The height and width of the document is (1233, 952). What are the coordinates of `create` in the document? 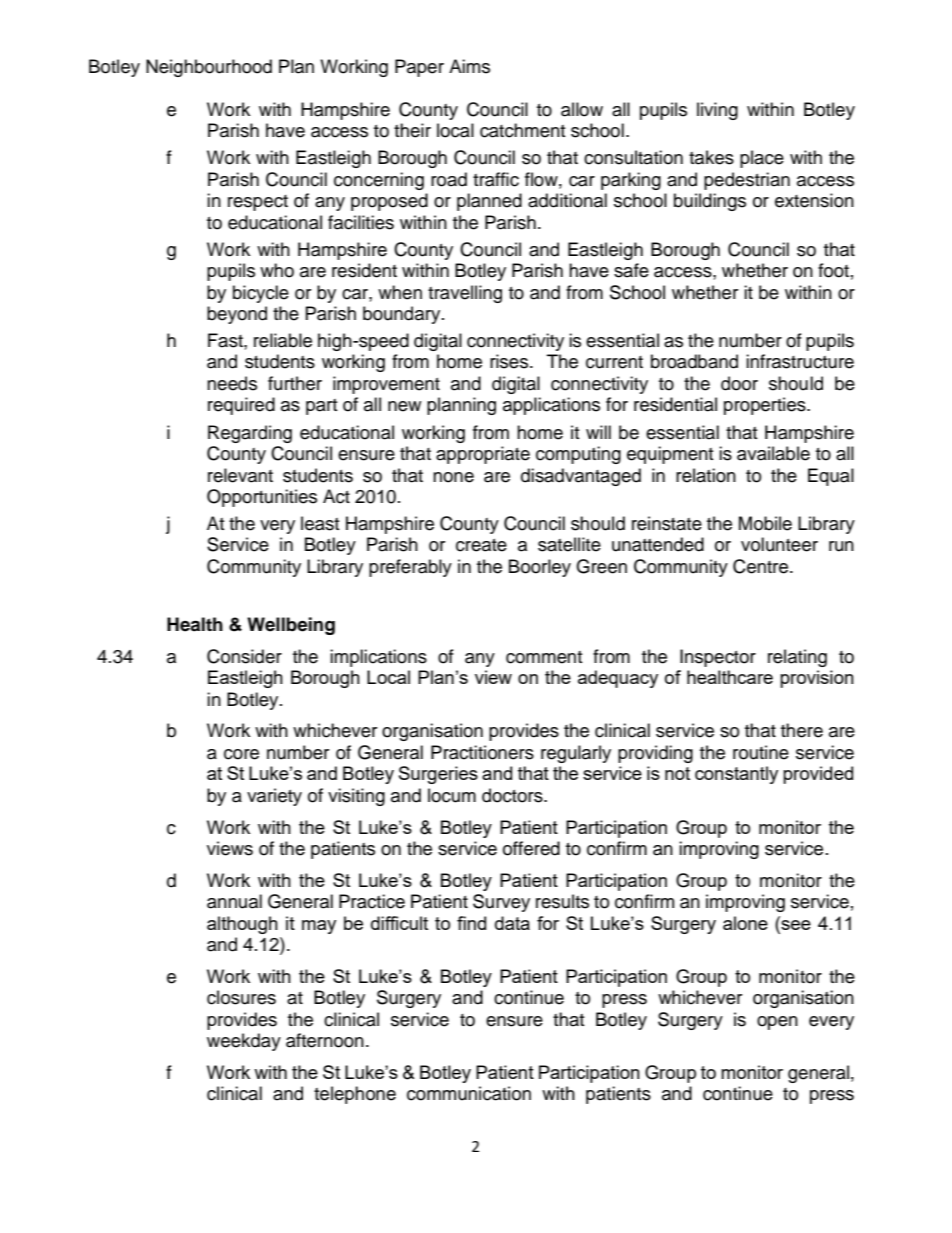 It's located at (481, 545).
